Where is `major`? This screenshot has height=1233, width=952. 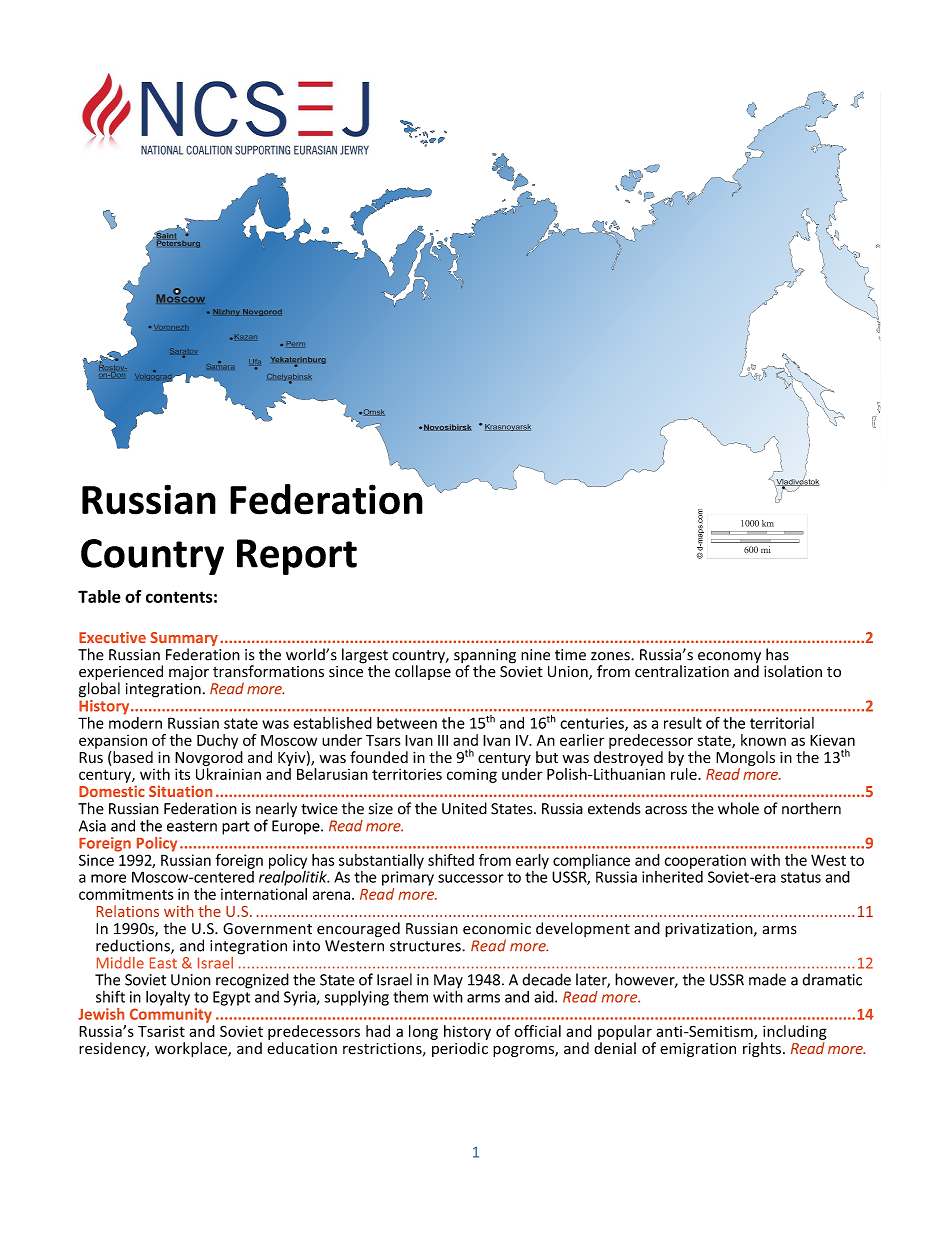
major is located at coordinates (189, 673).
